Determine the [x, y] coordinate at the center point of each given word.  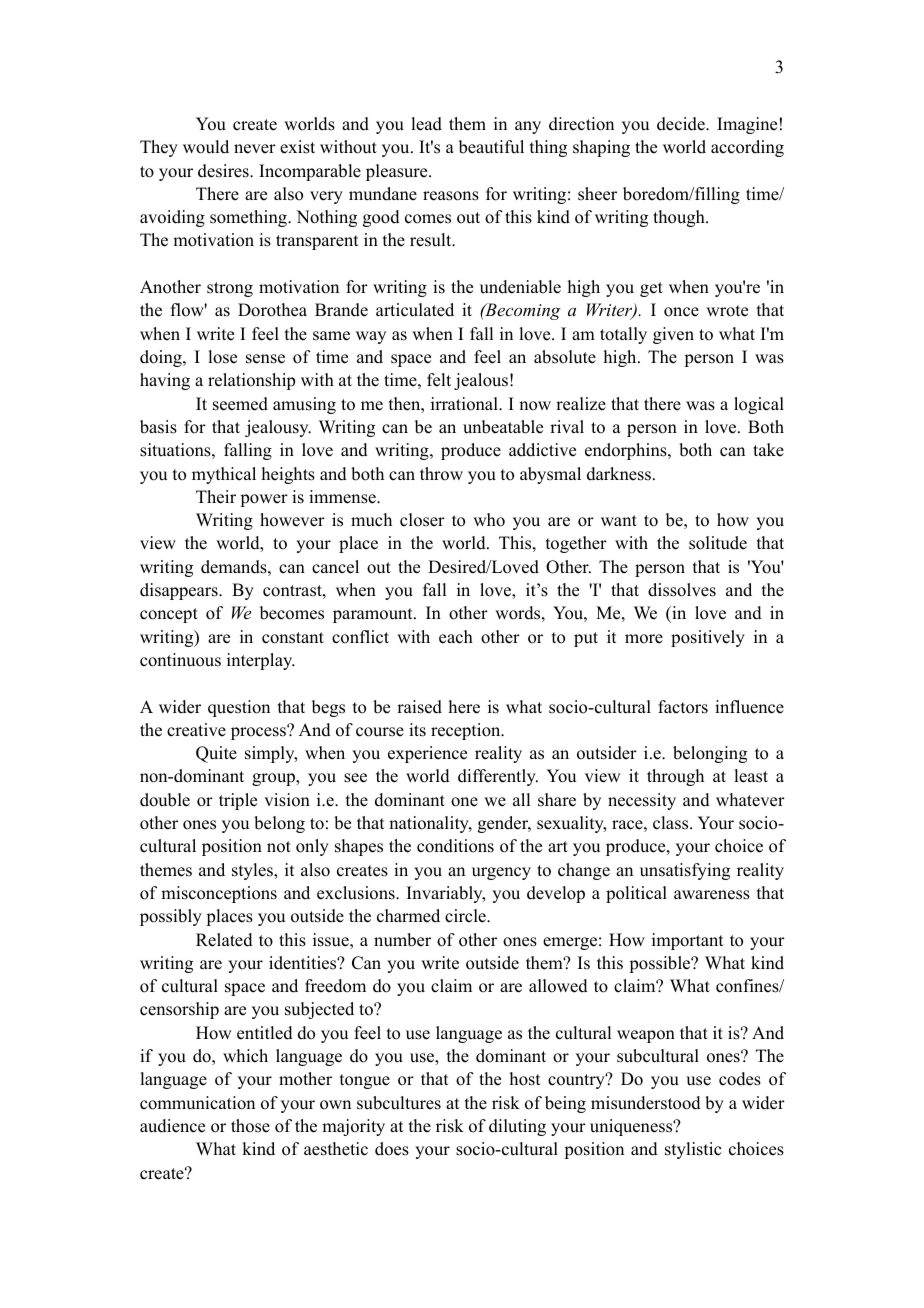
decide [682, 124]
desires [224, 171]
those [250, 1126]
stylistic [693, 1150]
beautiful [491, 147]
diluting [517, 1127]
